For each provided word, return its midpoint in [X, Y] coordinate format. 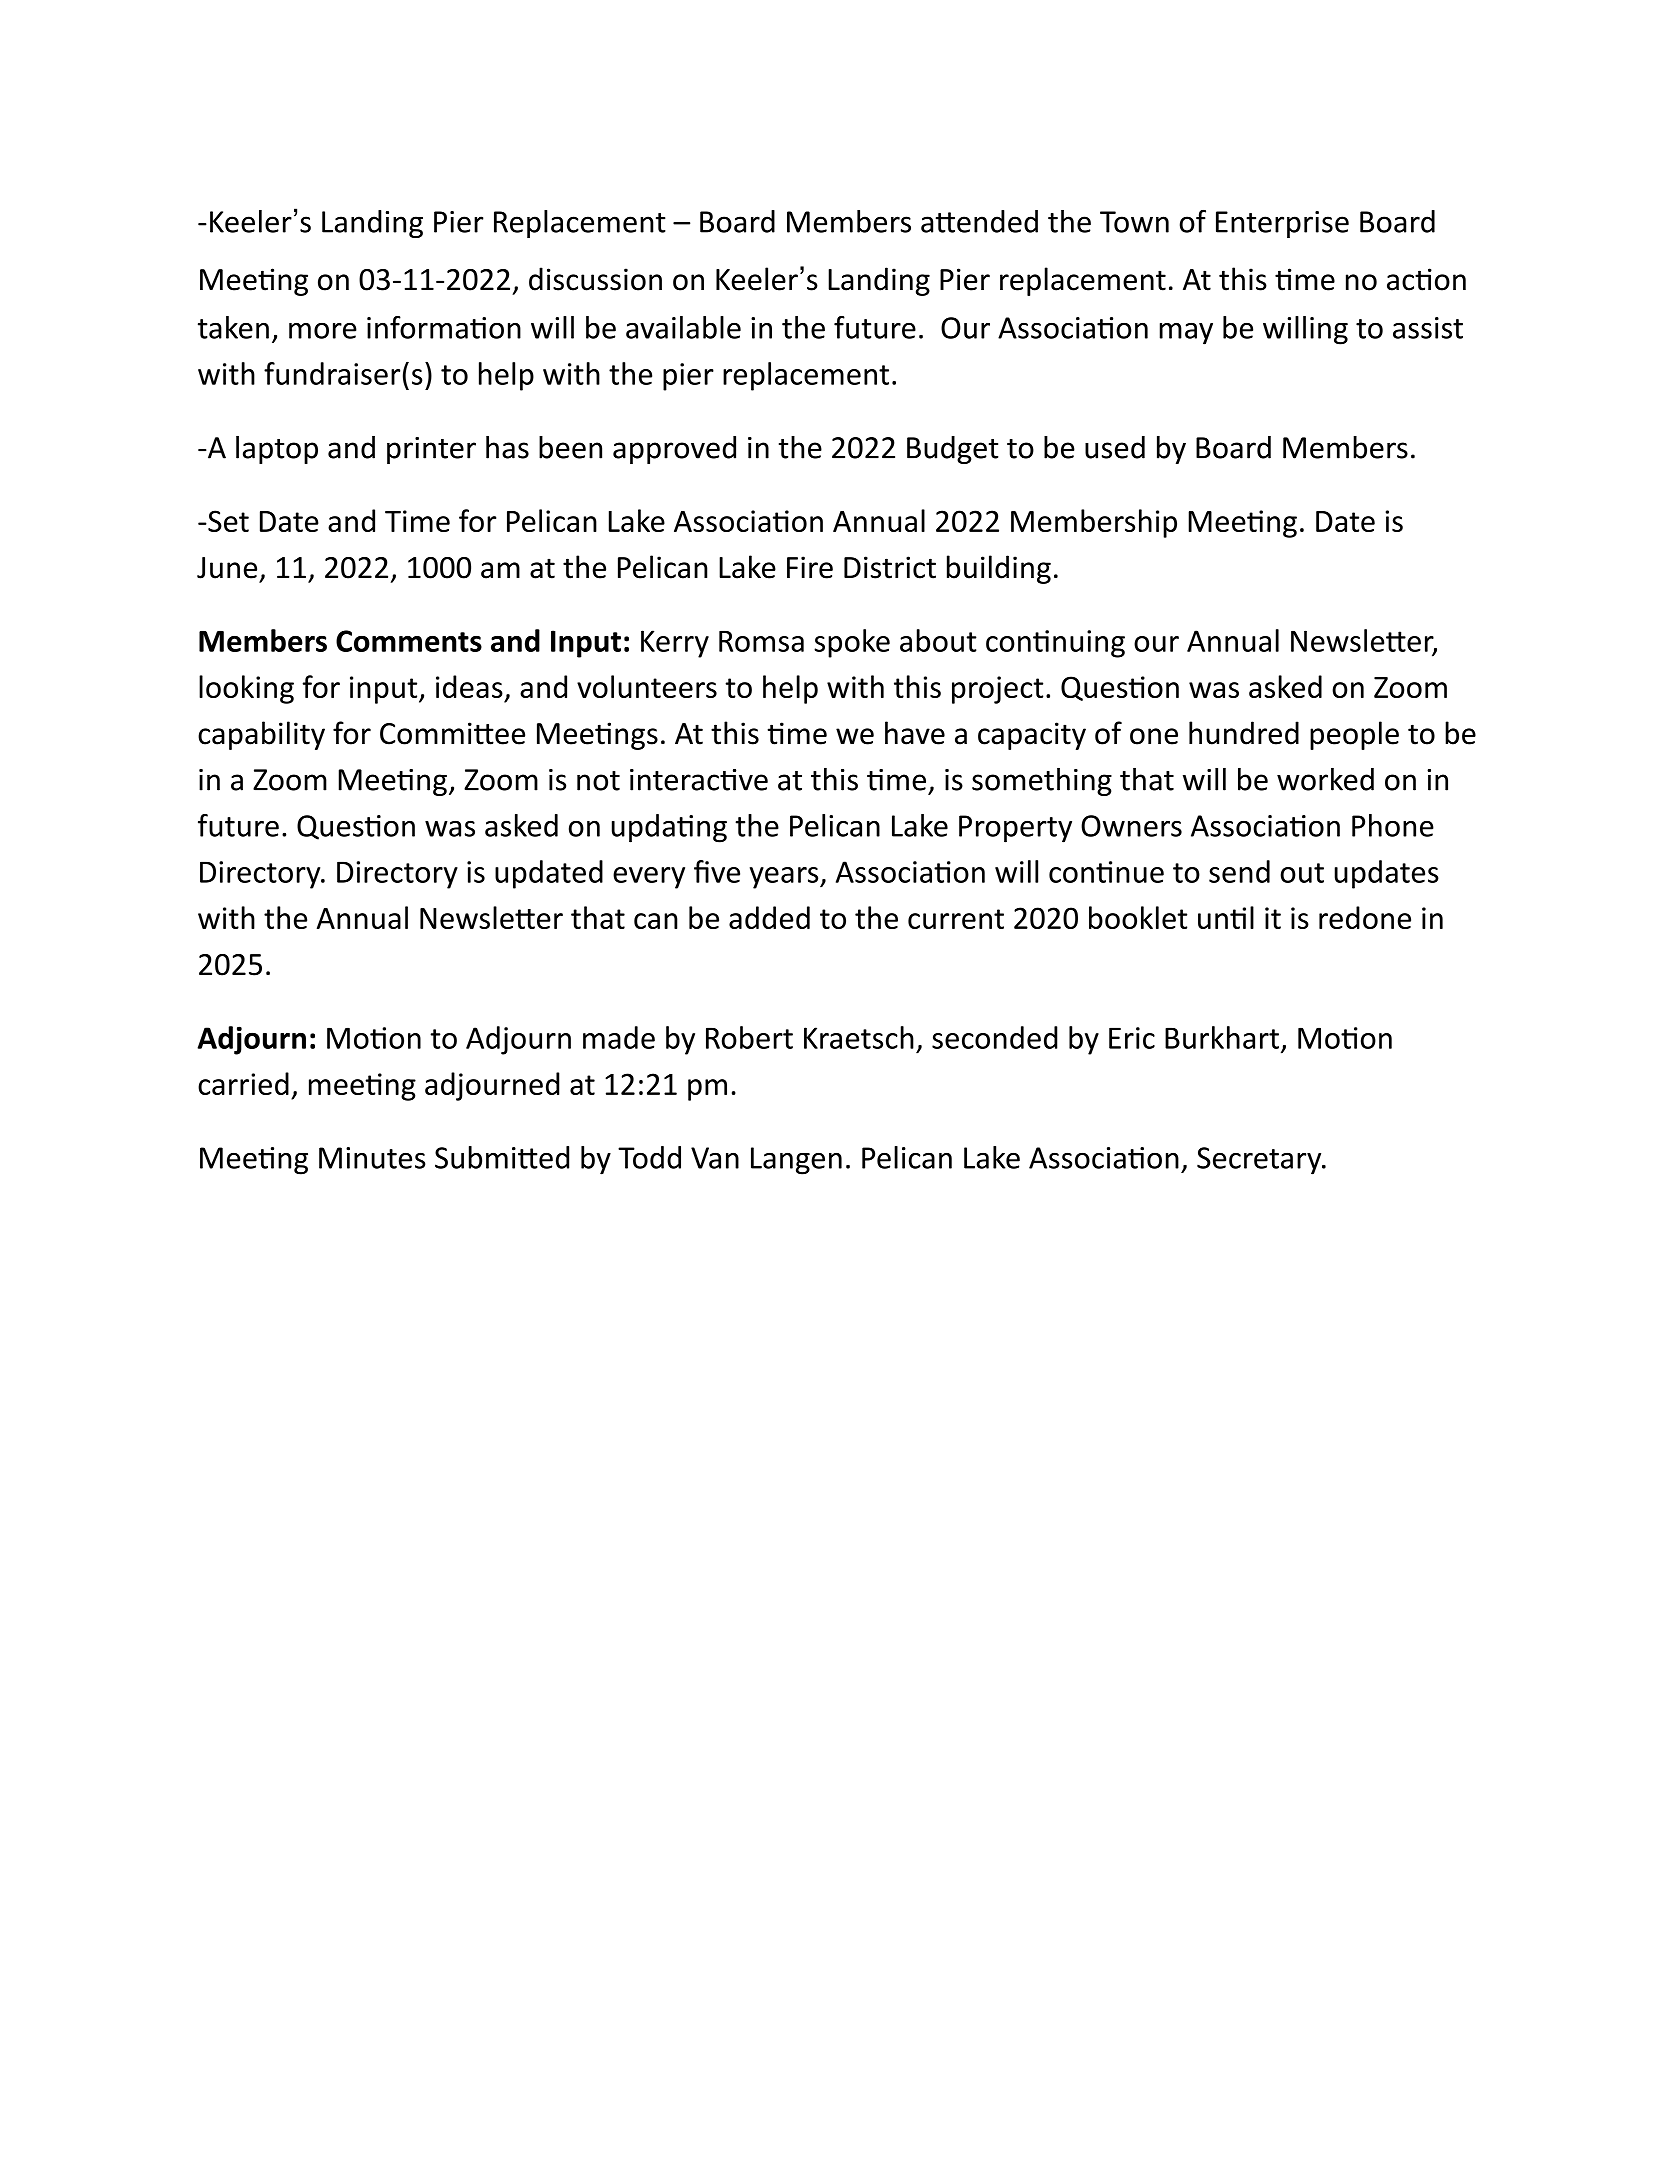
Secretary [1260, 1161]
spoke [852, 643]
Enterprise [1282, 224]
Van [715, 1158]
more [323, 331]
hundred [1244, 733]
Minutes [372, 1158]
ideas [469, 686]
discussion [595, 279]
